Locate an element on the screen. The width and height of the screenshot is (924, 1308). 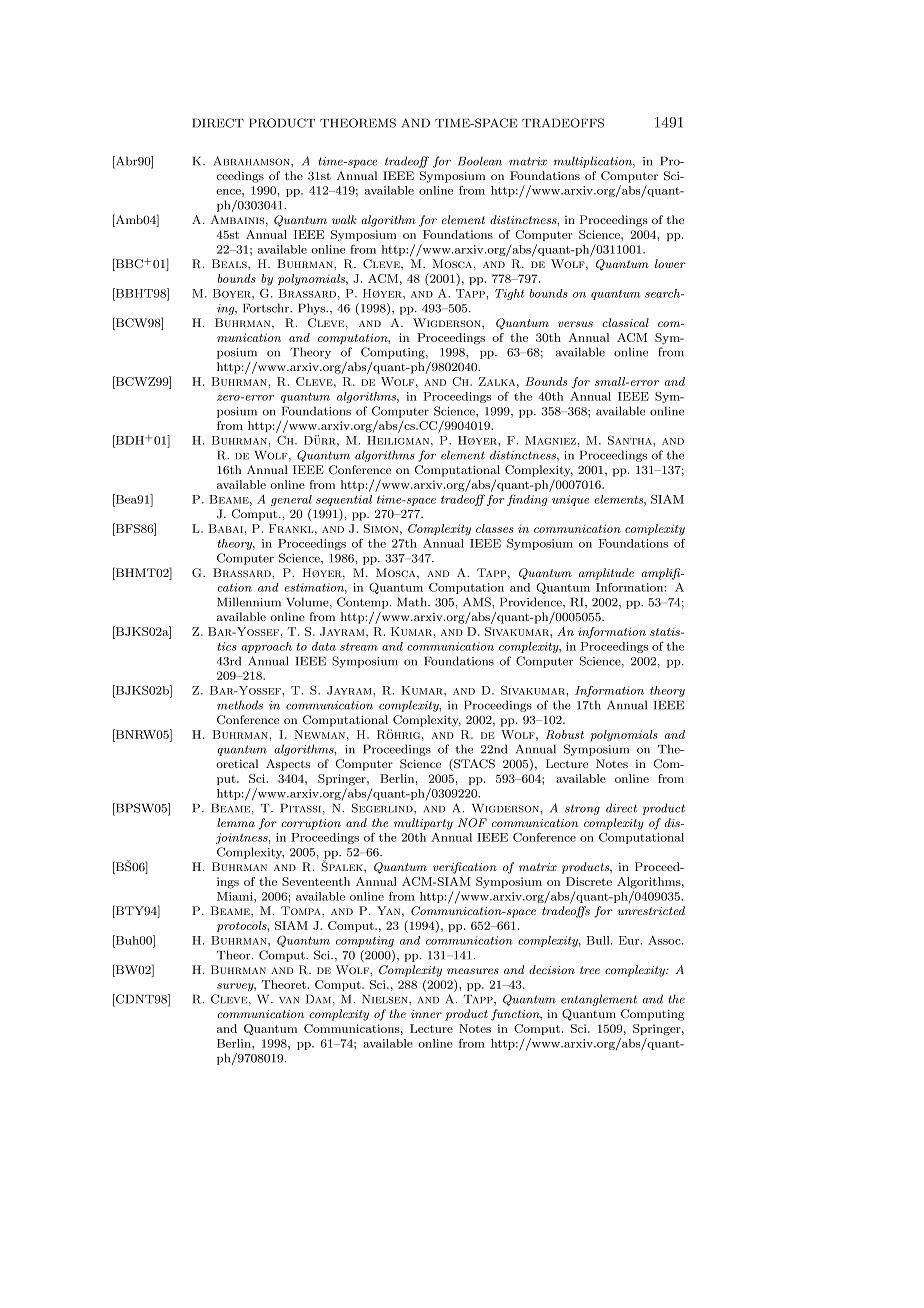
Boolean is located at coordinates (480, 161).
